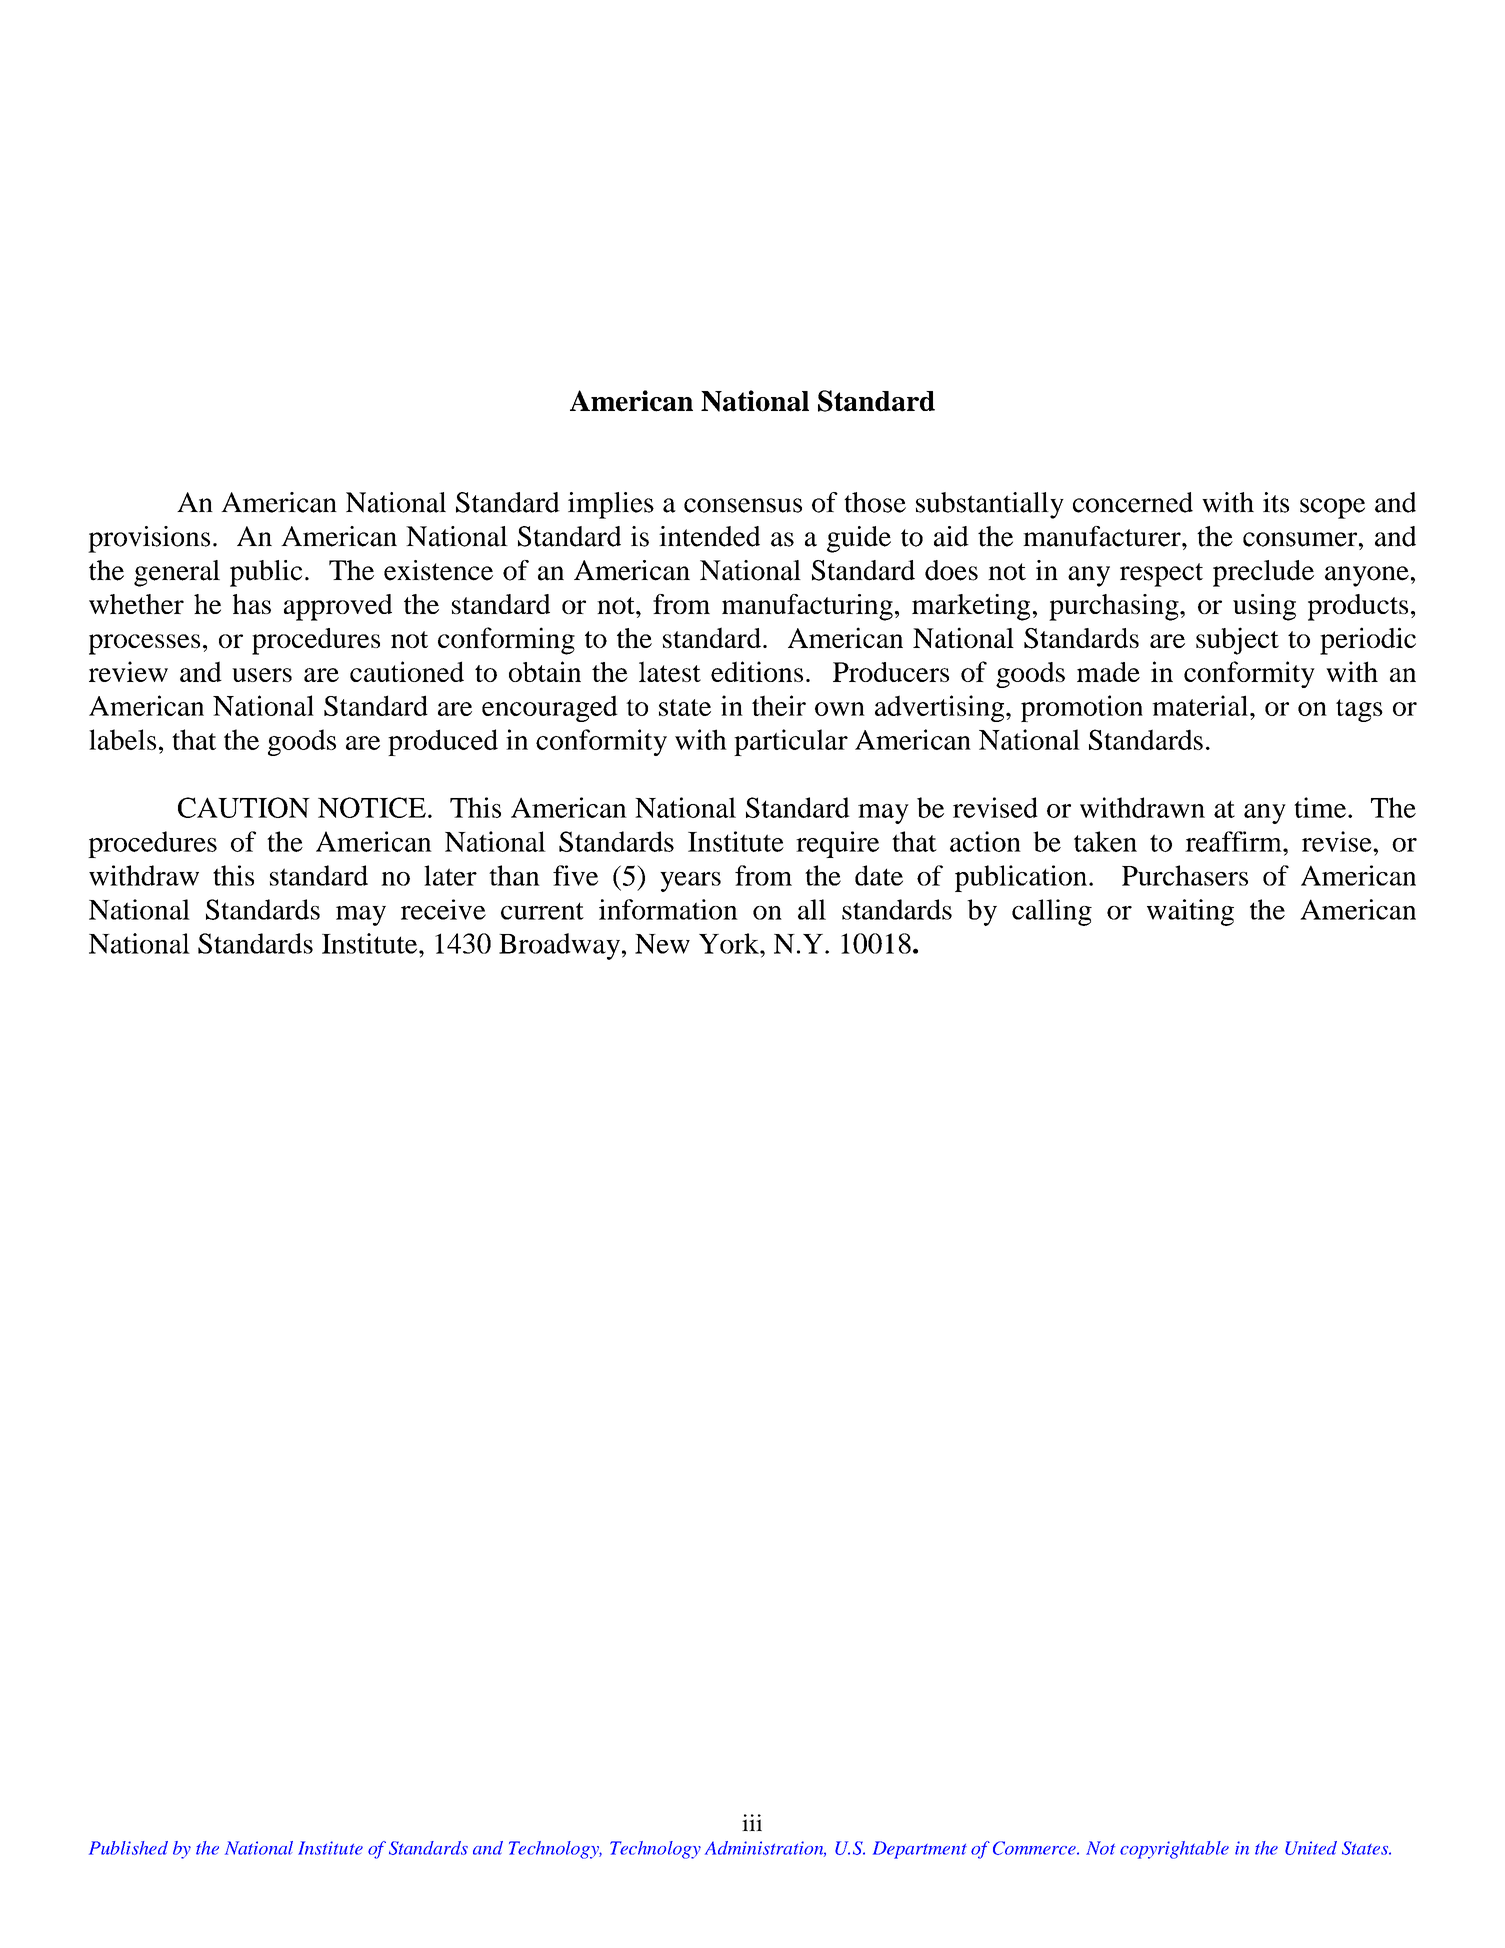  Describe the element at coordinates (730, 943) in the screenshot. I see `York` at that location.
